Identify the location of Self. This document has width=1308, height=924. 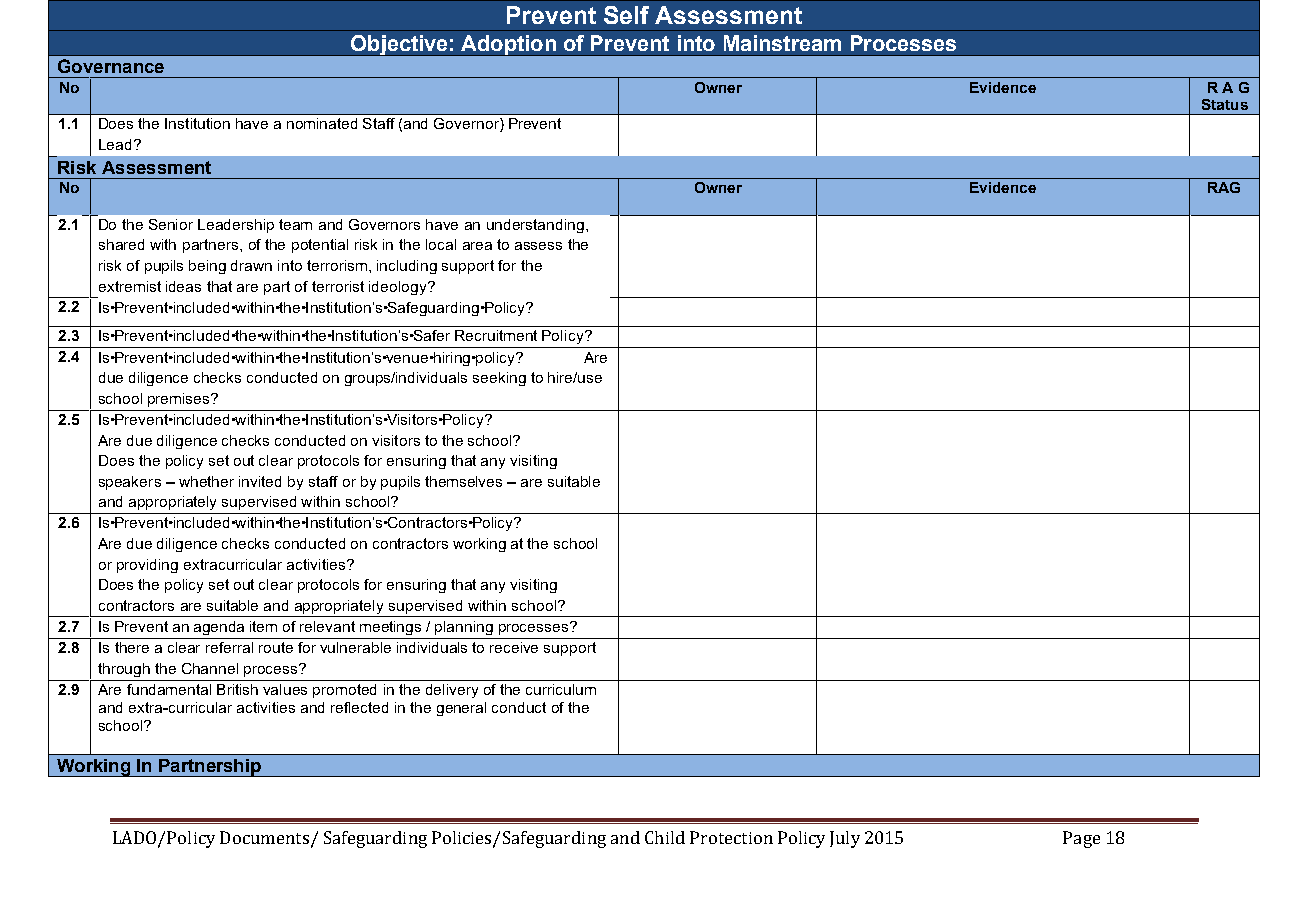
(626, 15).
